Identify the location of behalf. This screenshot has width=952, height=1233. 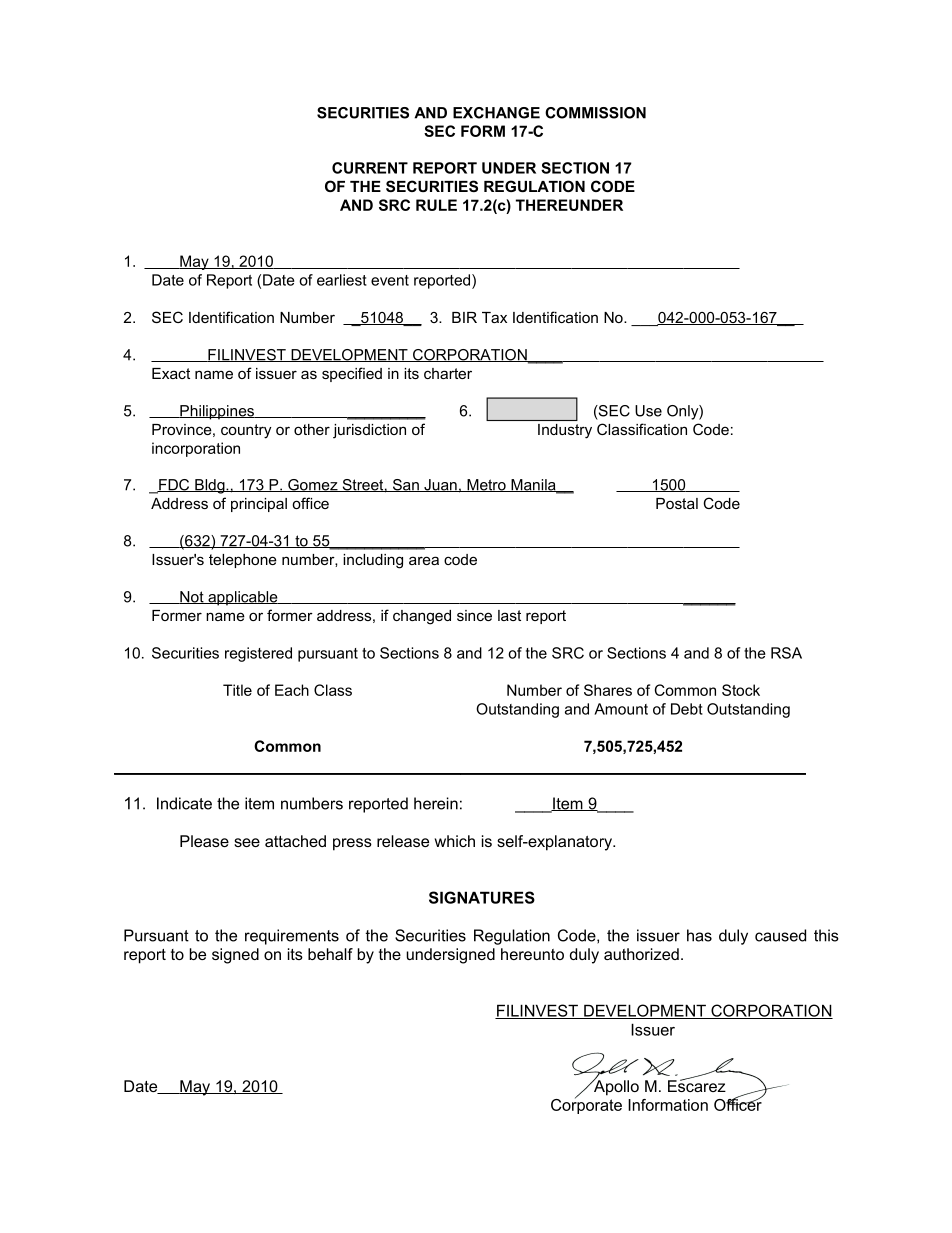
(330, 954).
